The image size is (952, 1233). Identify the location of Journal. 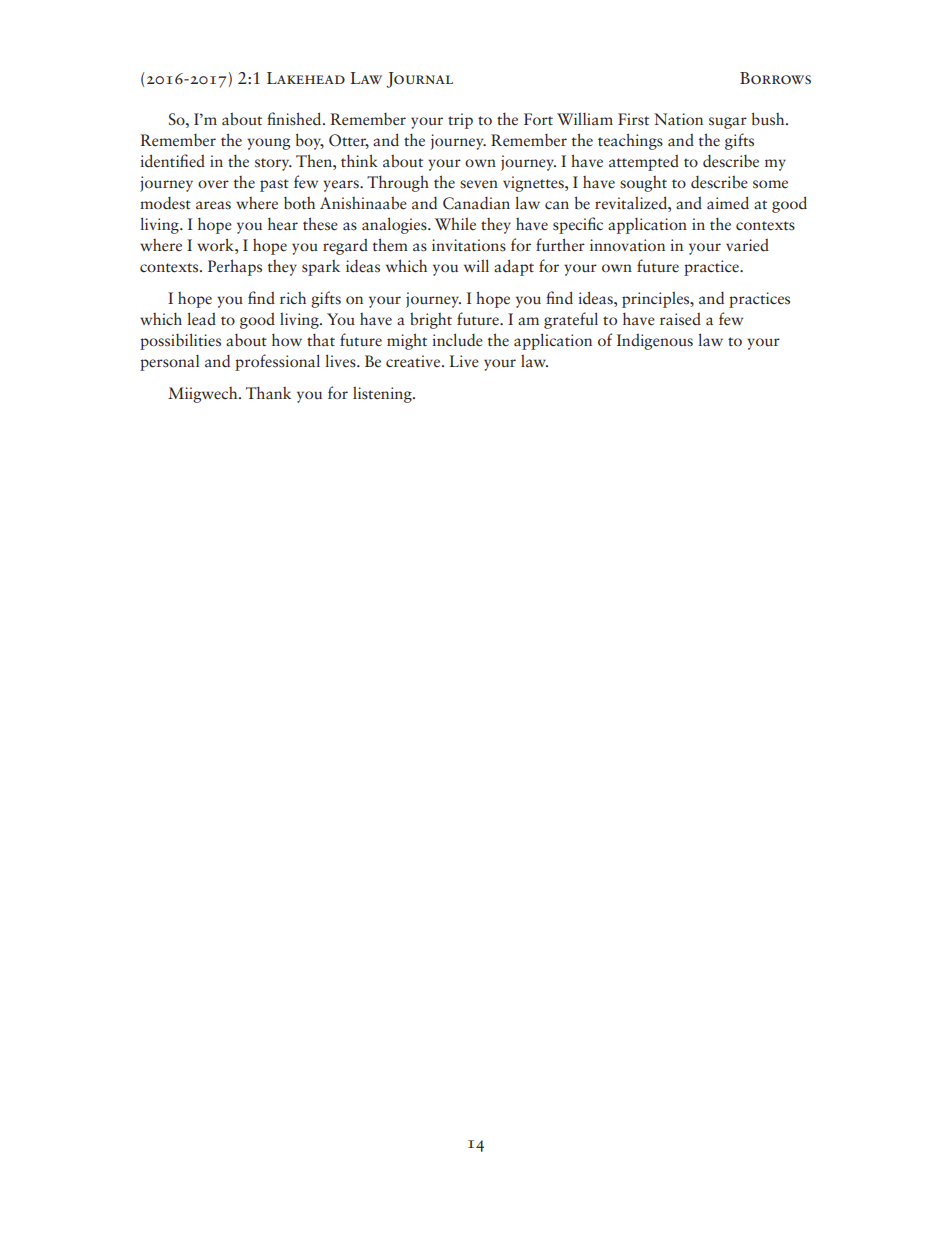
(419, 80).
